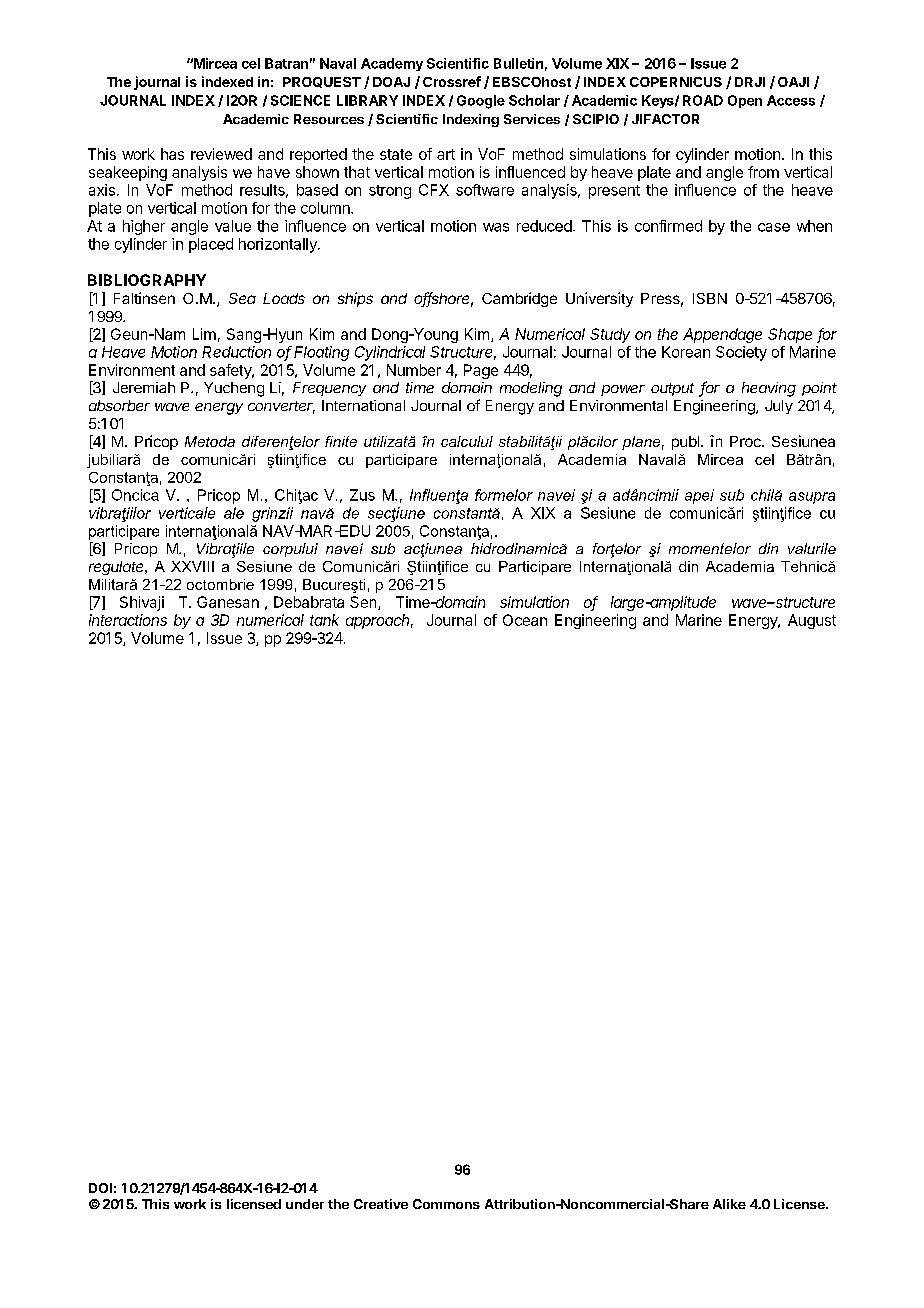  I want to click on Proc, so click(746, 441).
